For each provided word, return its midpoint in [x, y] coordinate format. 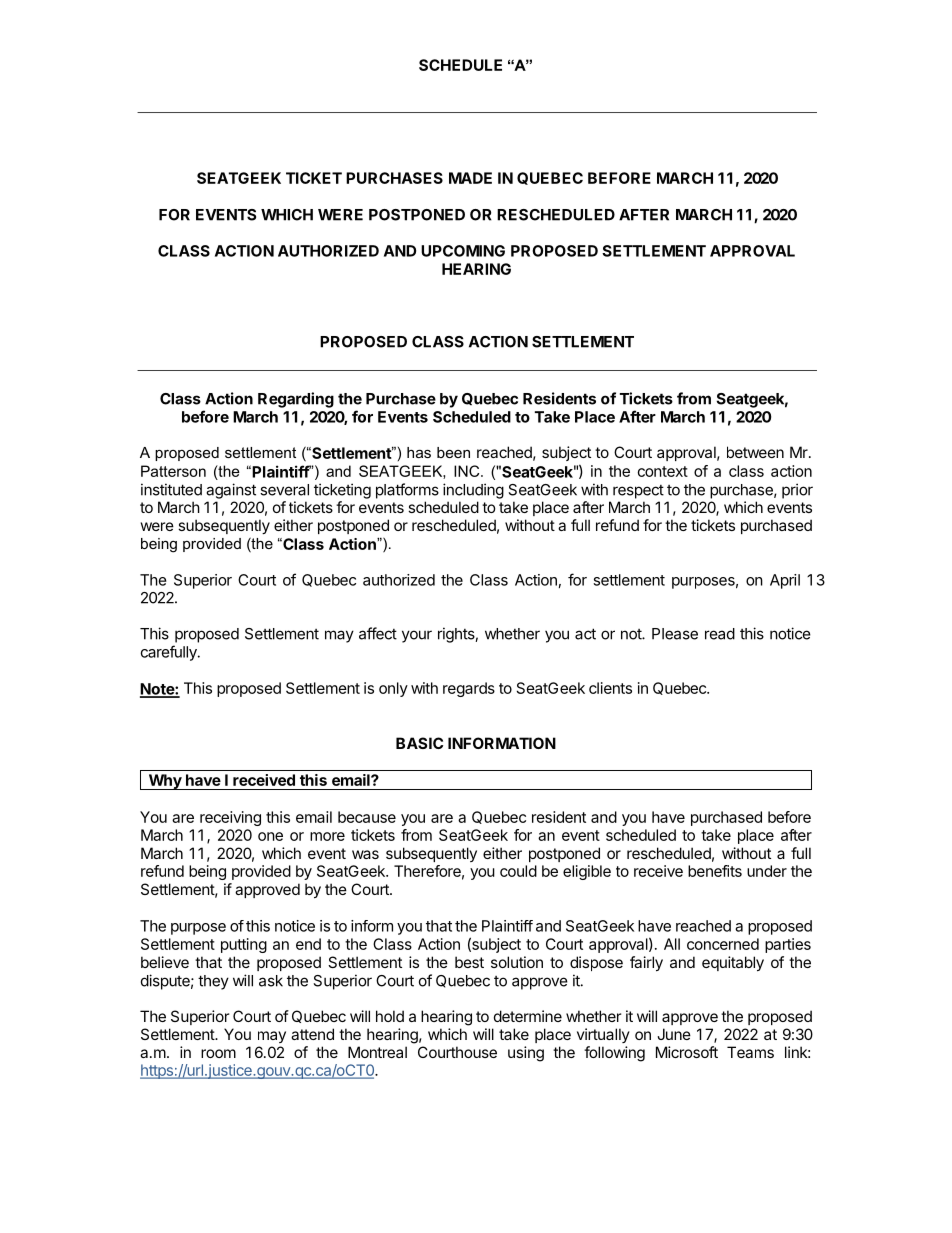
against [231, 491]
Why [165, 782]
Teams [750, 1052]
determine [528, 1016]
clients [610, 688]
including [473, 491]
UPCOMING [463, 251]
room [218, 1053]
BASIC [419, 743]
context [663, 471]
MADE [470, 178]
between [755, 452]
